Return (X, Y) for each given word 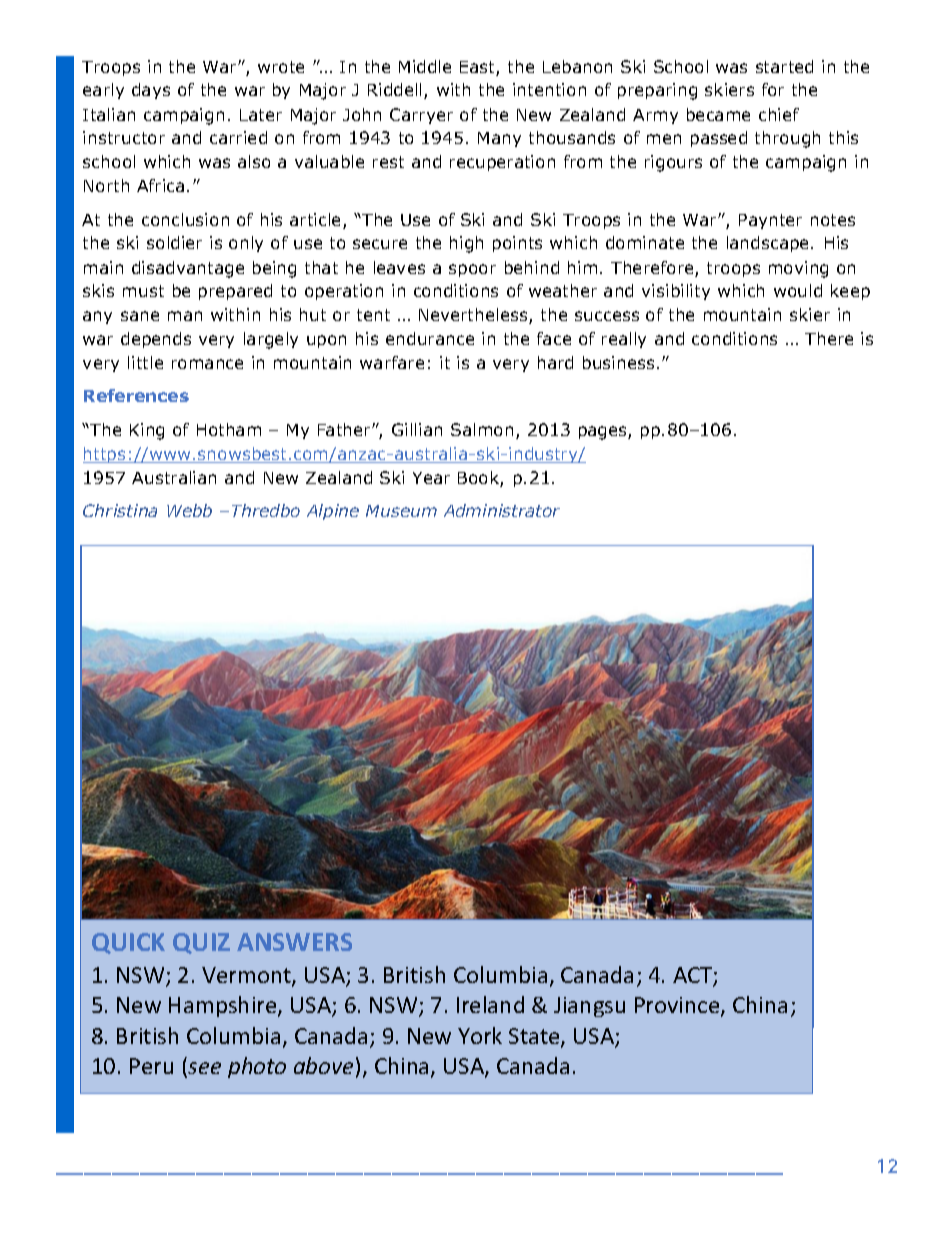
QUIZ (201, 943)
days (151, 91)
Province (678, 1006)
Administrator (502, 510)
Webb (189, 510)
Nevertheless (474, 316)
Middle (425, 66)
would (798, 290)
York (480, 1035)
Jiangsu (589, 1007)
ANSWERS (294, 942)
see (203, 1069)
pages (604, 433)
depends (156, 340)
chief (779, 114)
